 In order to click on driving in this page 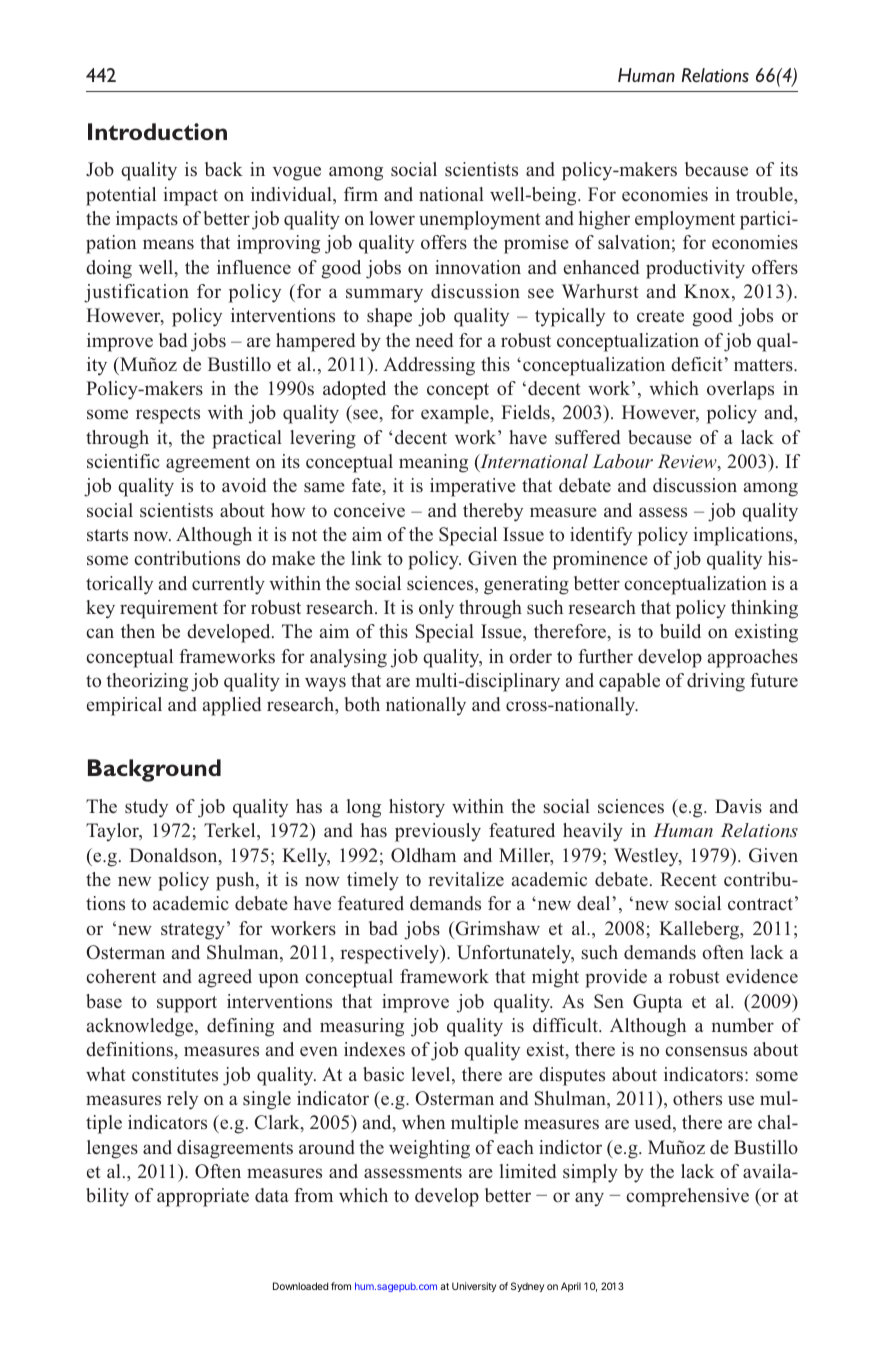, I will do `click(716, 682)`.
